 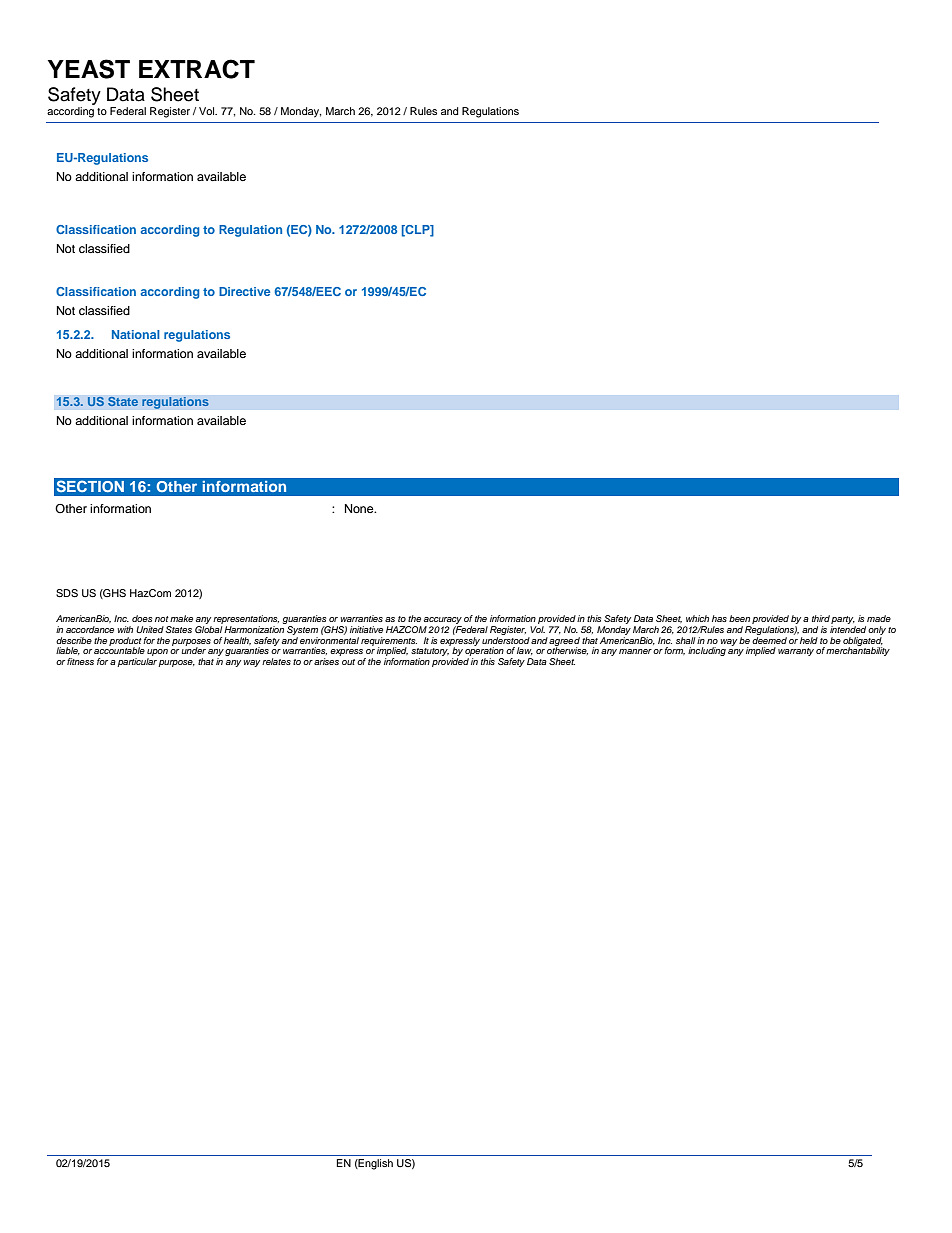 I want to click on upon, so click(x=157, y=654).
